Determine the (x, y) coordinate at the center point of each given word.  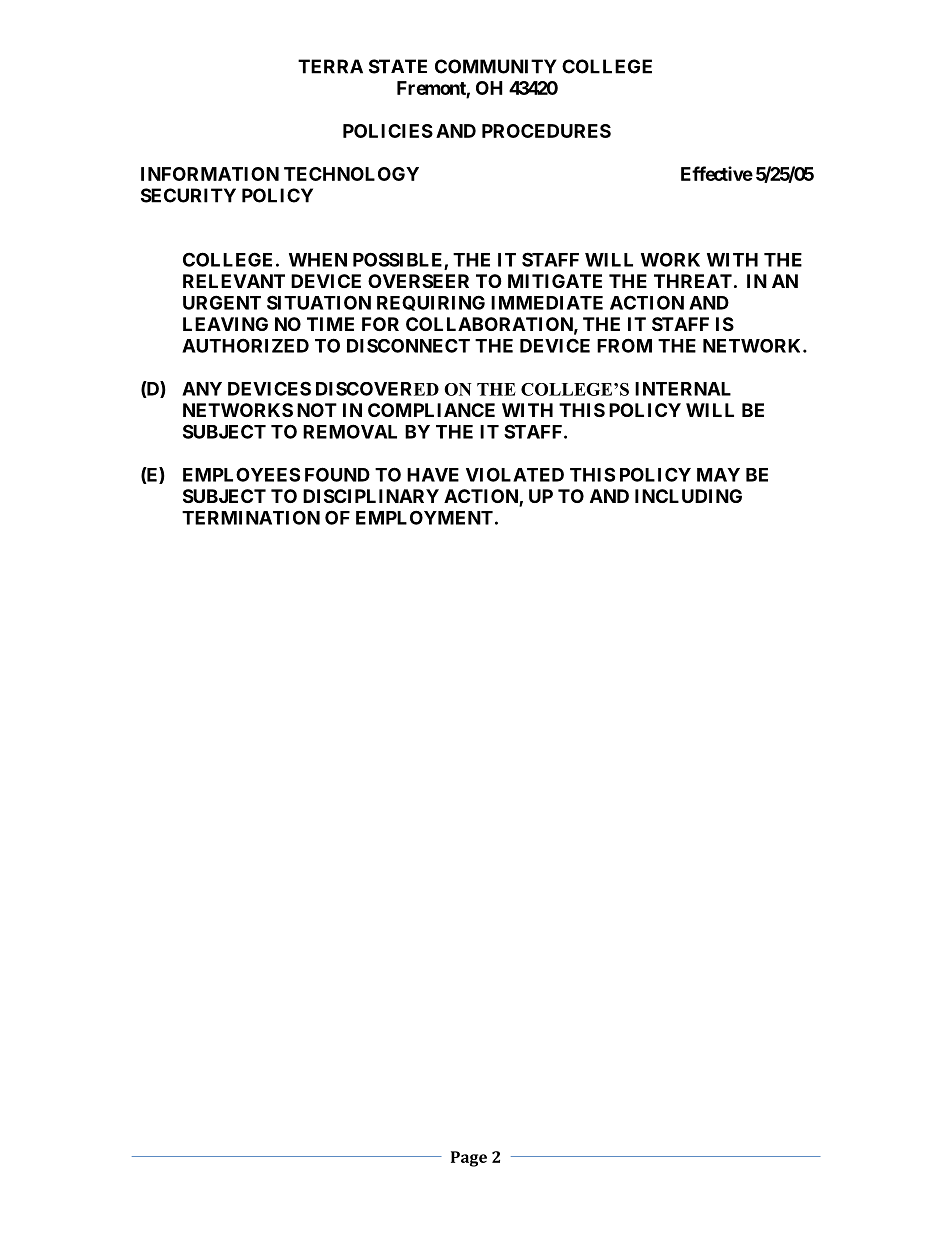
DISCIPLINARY (371, 496)
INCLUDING (688, 496)
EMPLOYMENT (424, 517)
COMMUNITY (496, 66)
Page (469, 1159)
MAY (718, 475)
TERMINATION (251, 517)
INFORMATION (210, 174)
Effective (717, 173)
